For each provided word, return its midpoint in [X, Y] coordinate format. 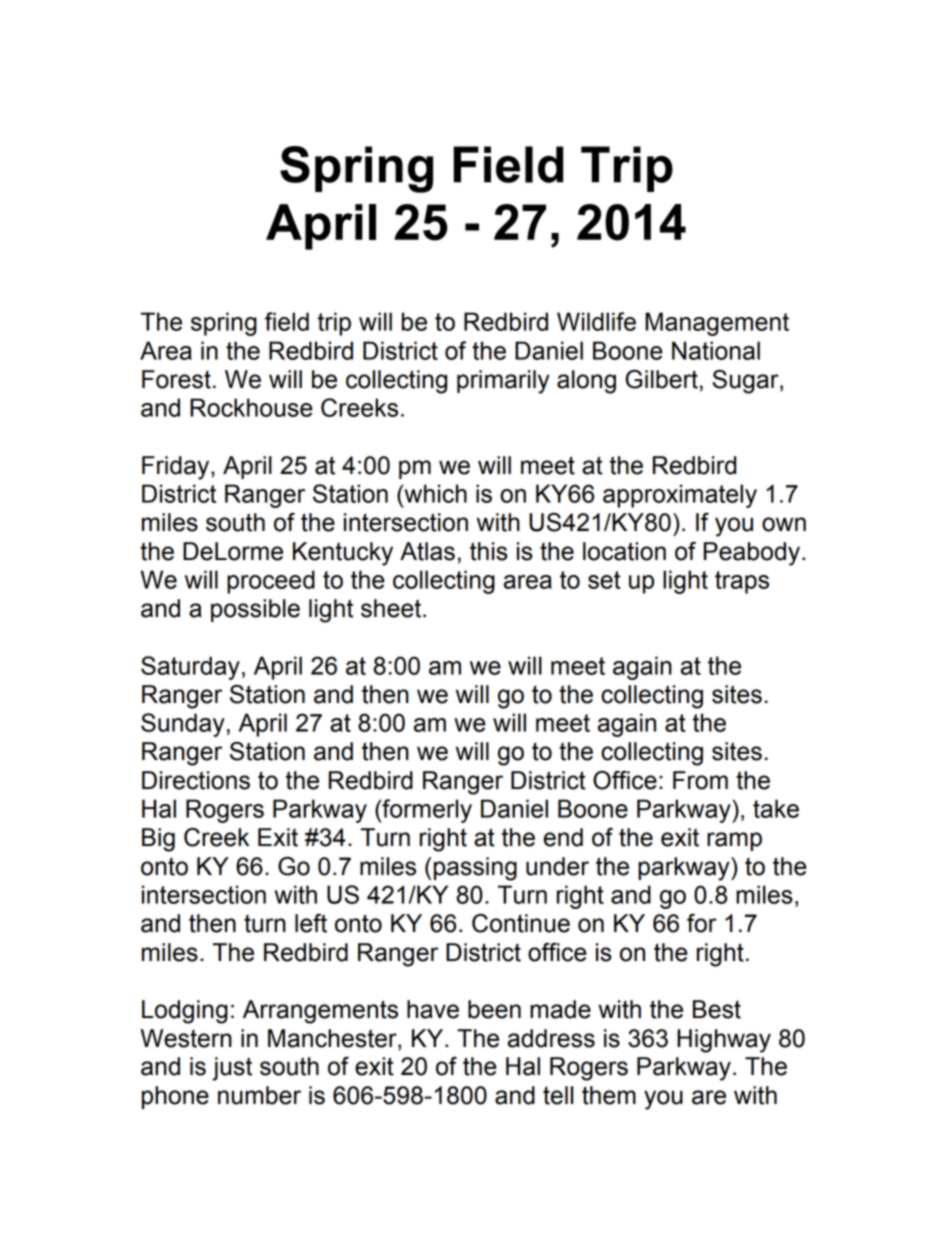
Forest [176, 379]
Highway [724, 1041]
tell [558, 1095]
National [716, 350]
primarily [503, 382]
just [232, 1069]
